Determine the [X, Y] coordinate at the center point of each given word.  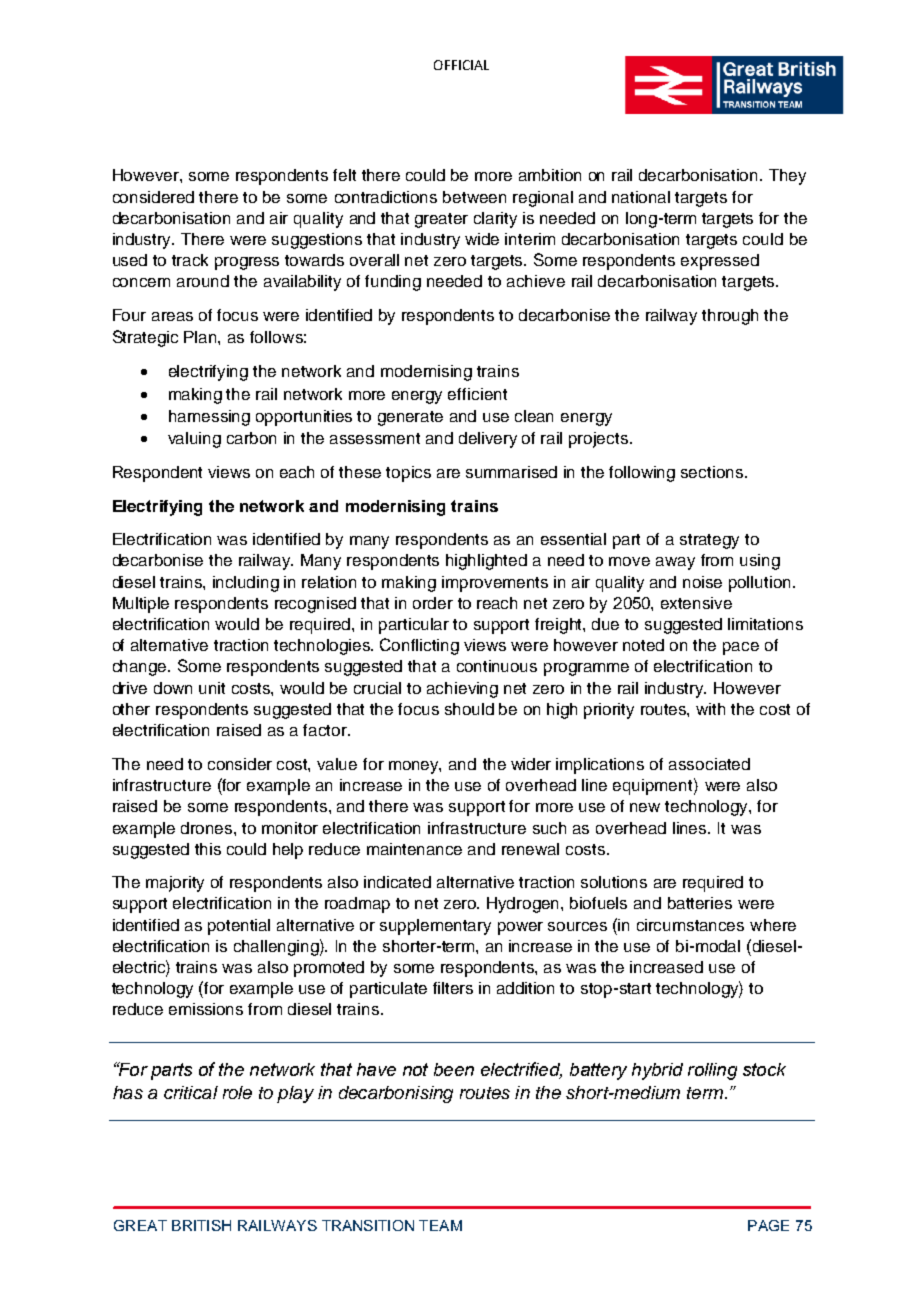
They [787, 177]
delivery [488, 440]
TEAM [440, 1225]
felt [344, 175]
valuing [194, 440]
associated [709, 764]
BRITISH [201, 1225]
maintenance [414, 849]
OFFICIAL [461, 65]
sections [713, 472]
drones [208, 828]
